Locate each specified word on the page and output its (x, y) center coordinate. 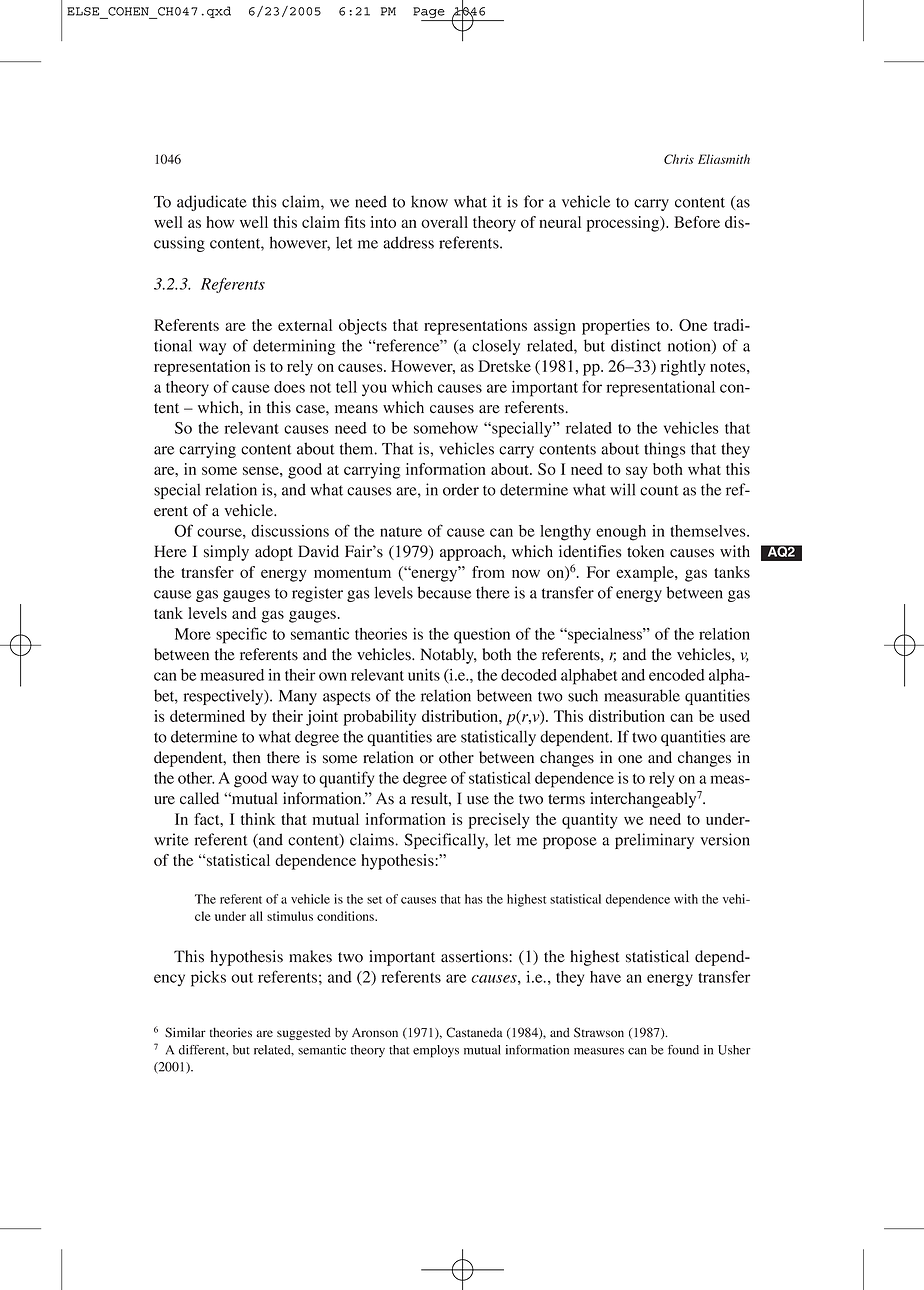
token (645, 551)
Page (430, 14)
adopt (274, 553)
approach (472, 553)
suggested (304, 1034)
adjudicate (212, 203)
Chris (679, 159)
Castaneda (474, 1032)
